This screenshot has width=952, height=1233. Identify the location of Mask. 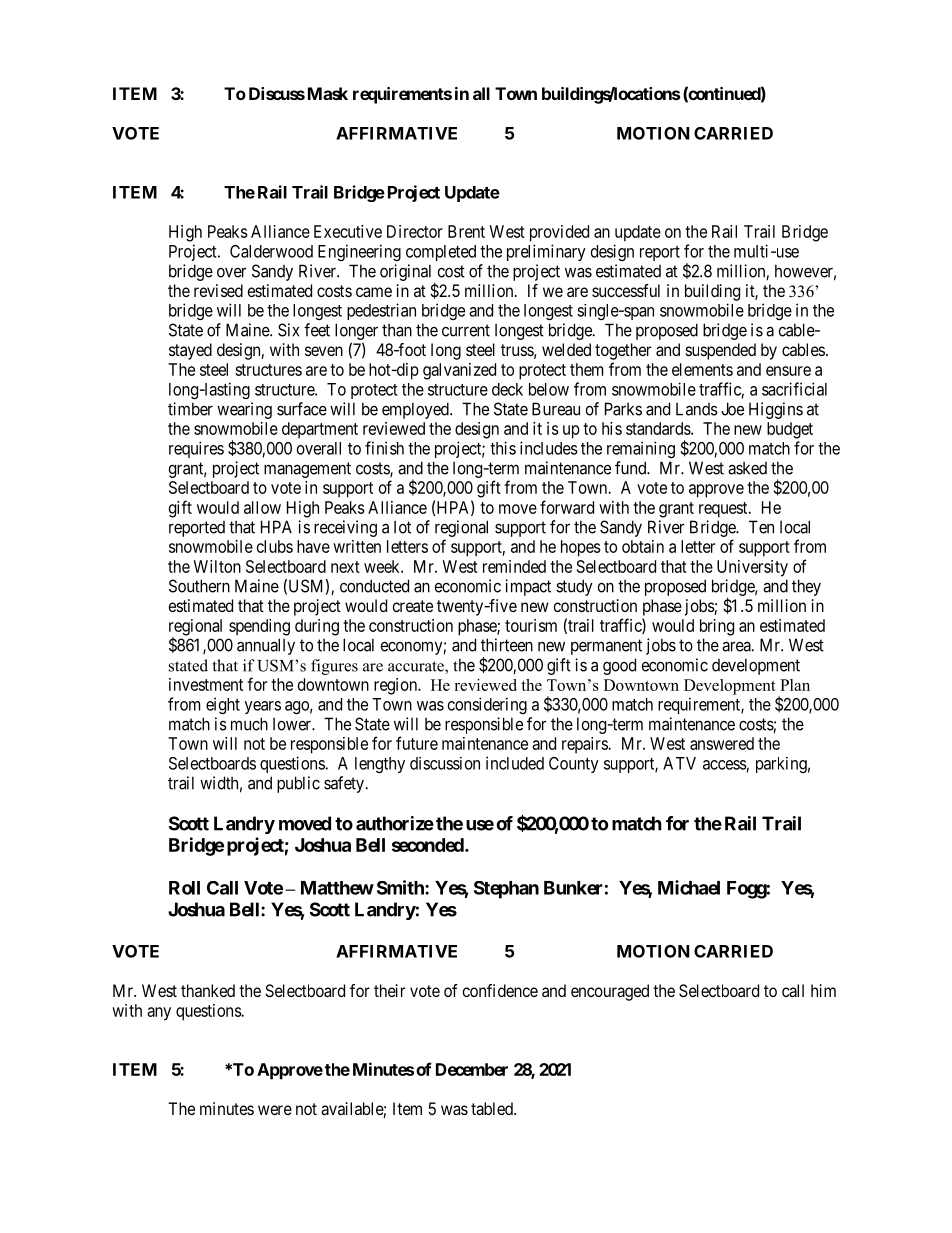
(328, 93).
